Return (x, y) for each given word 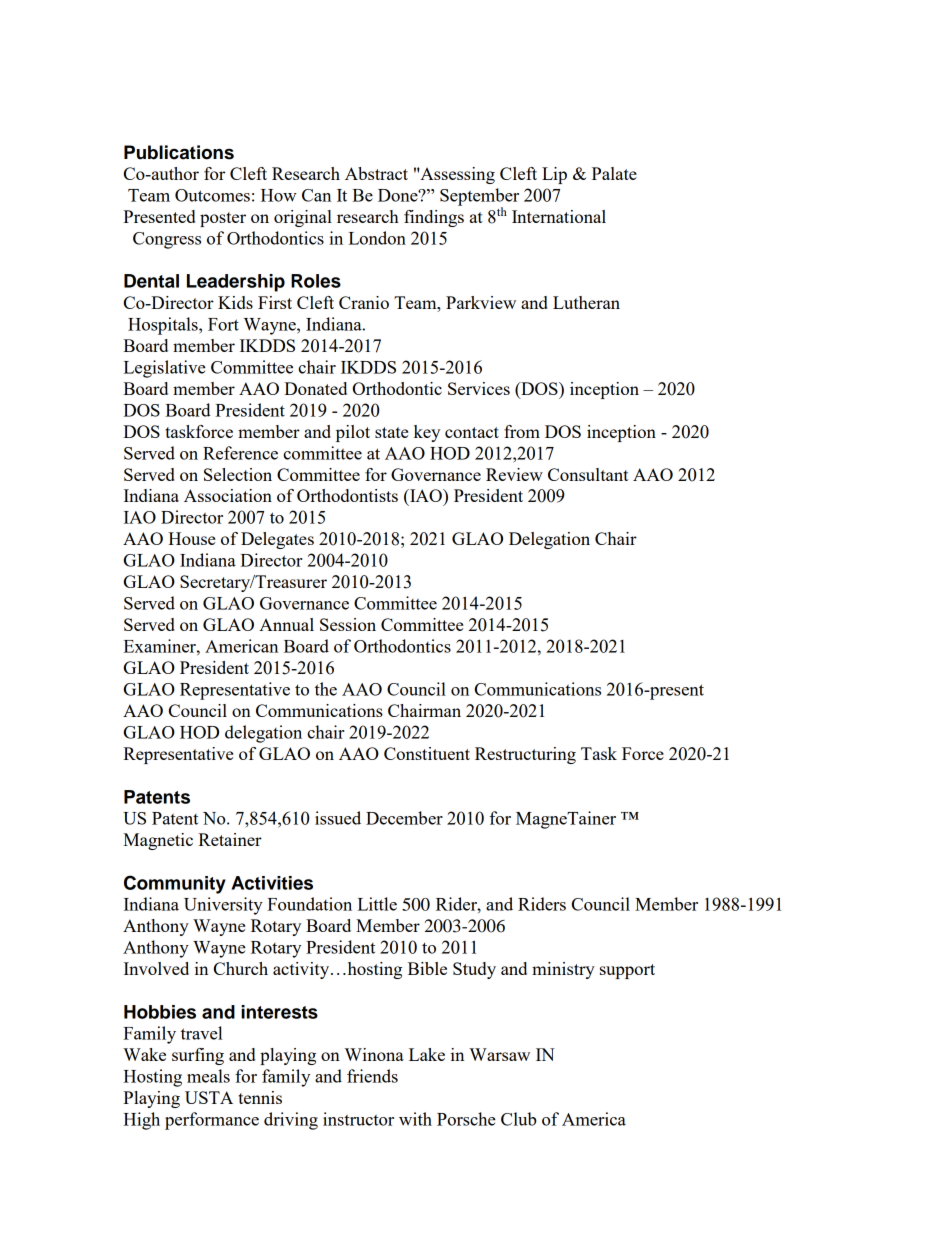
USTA (209, 1097)
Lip (554, 175)
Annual (286, 624)
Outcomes (212, 195)
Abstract (376, 173)
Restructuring (525, 755)
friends (372, 1076)
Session (348, 624)
